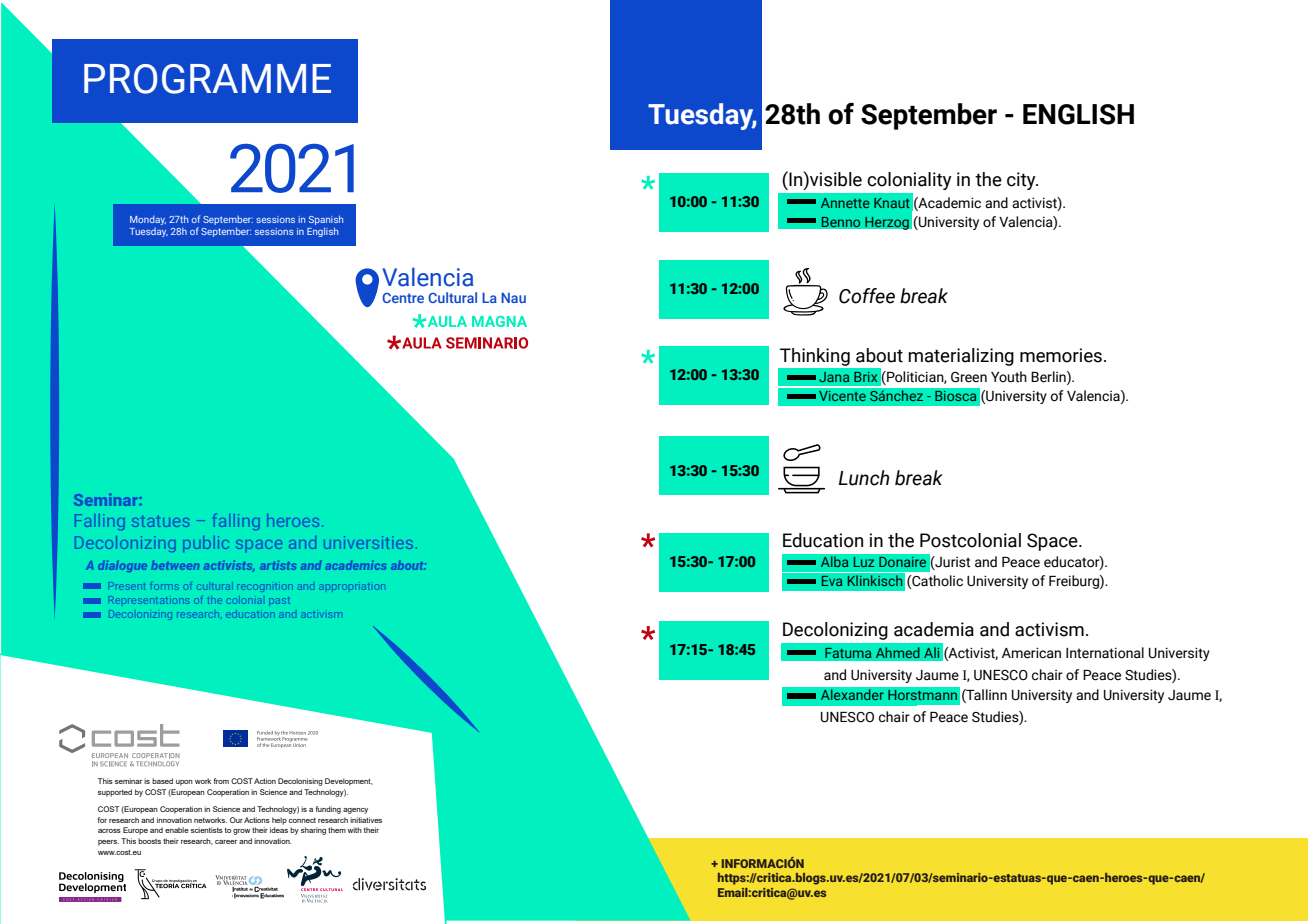  Describe the element at coordinates (236, 820) in the screenshot. I see `Our` at that location.
